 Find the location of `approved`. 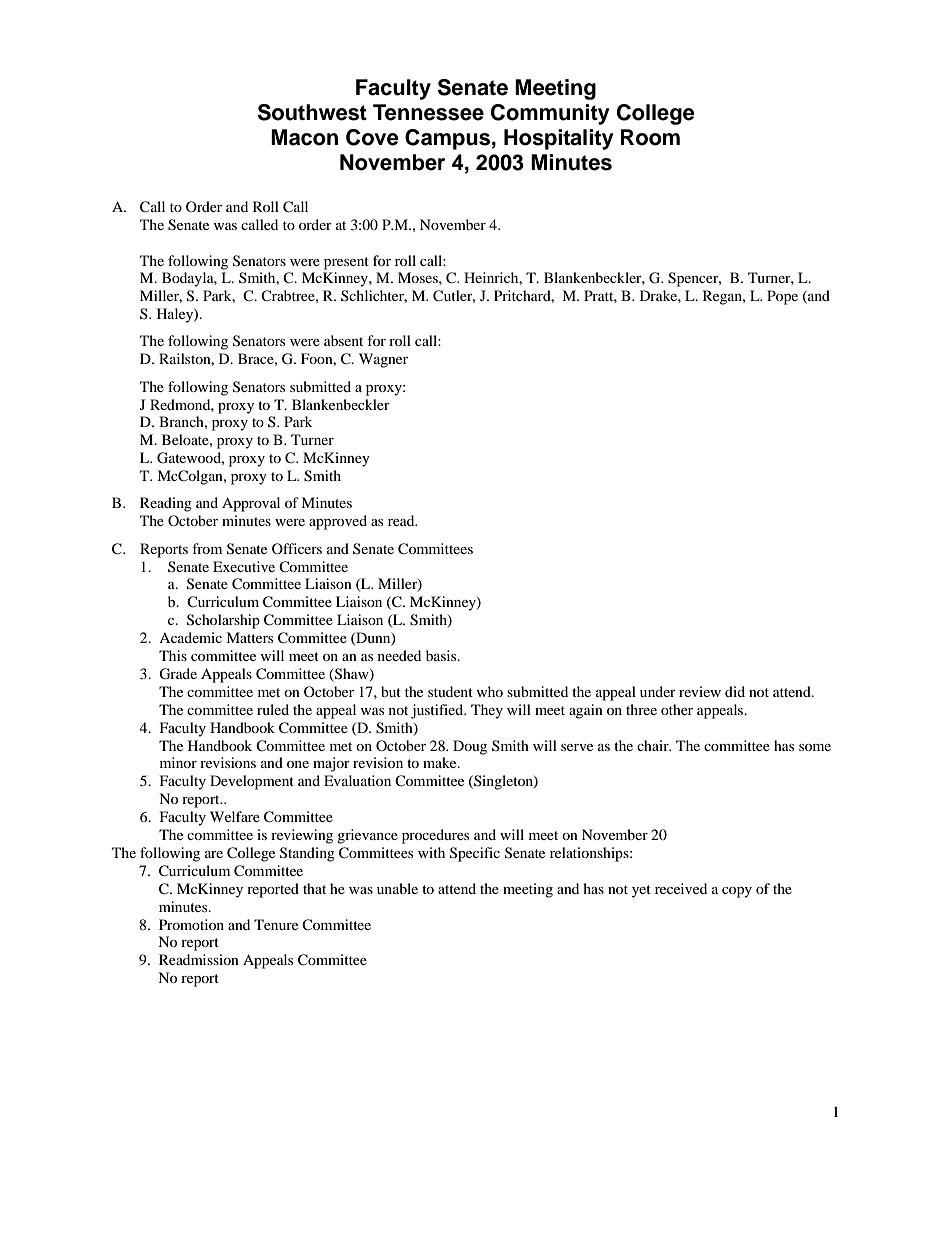

approved is located at coordinates (338, 522).
